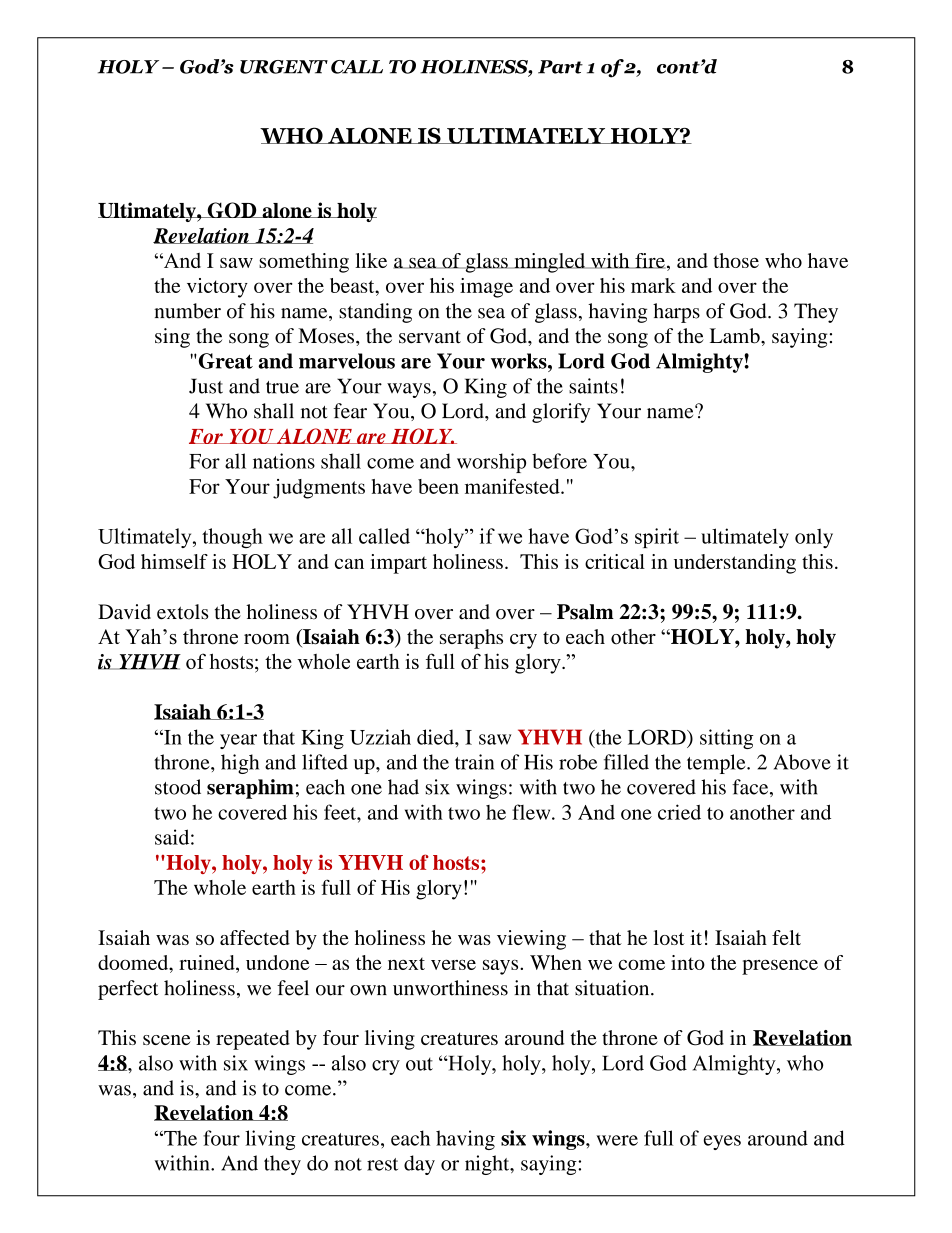  What do you see at coordinates (532, 812) in the screenshot?
I see `flew` at bounding box center [532, 812].
